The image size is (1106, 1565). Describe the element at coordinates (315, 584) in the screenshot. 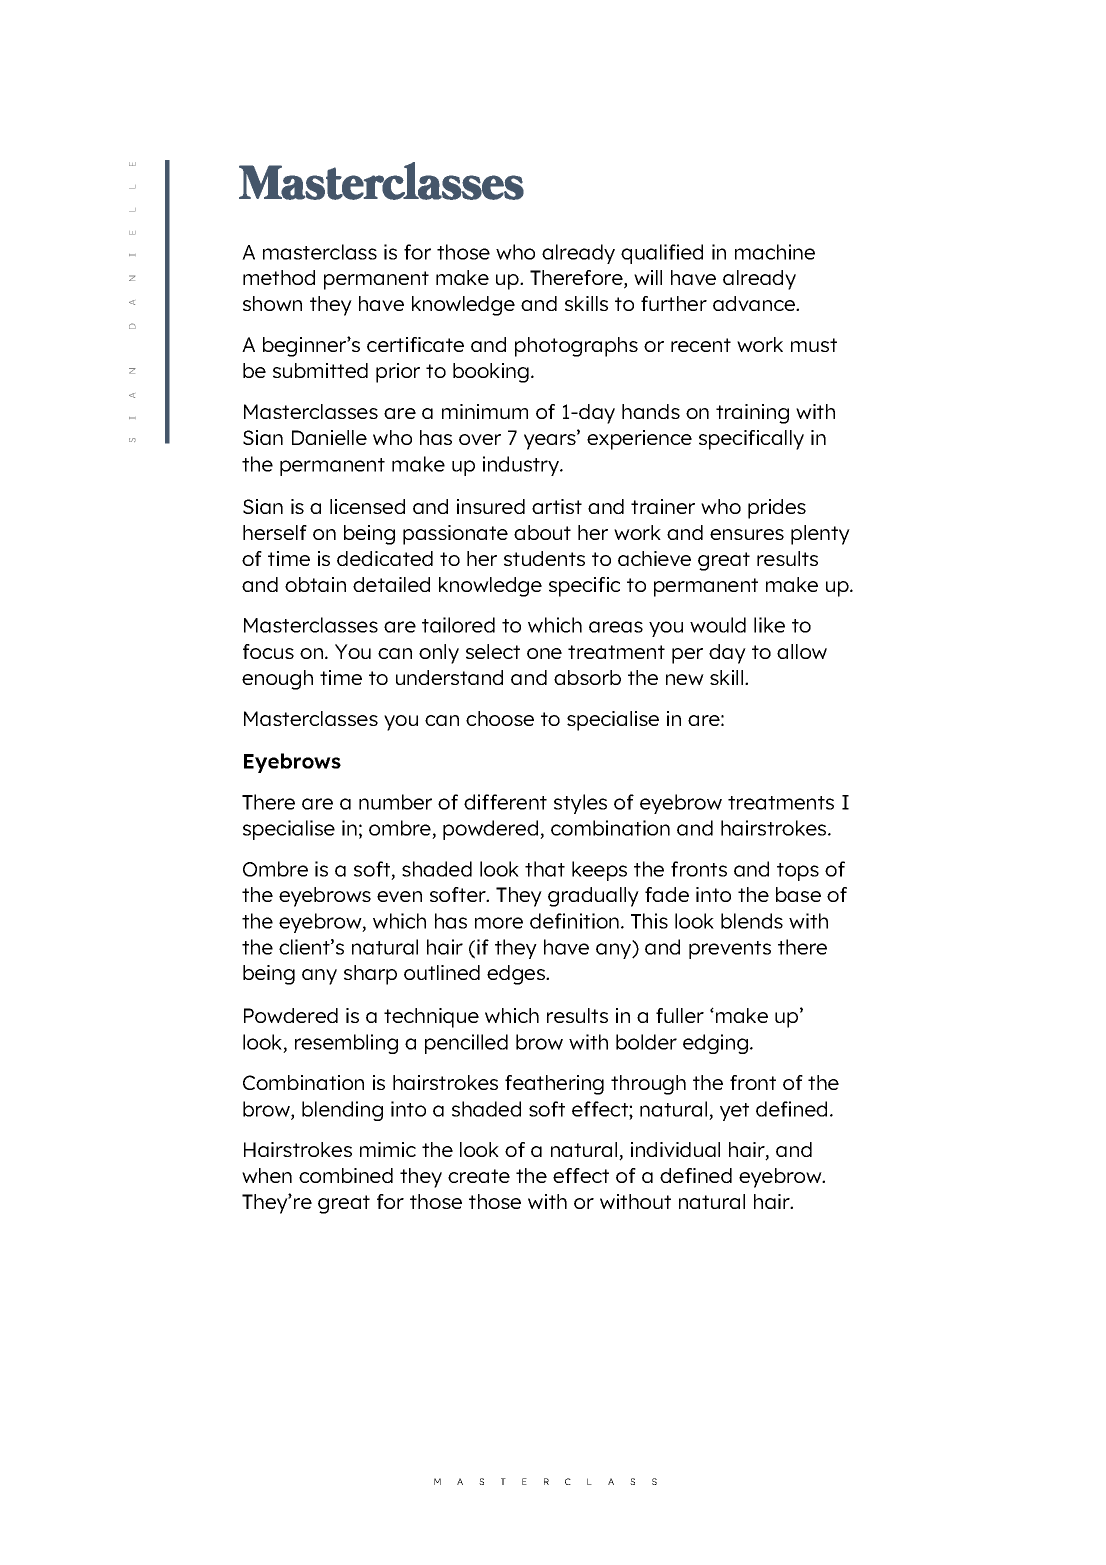

I see `obtain` at that location.
